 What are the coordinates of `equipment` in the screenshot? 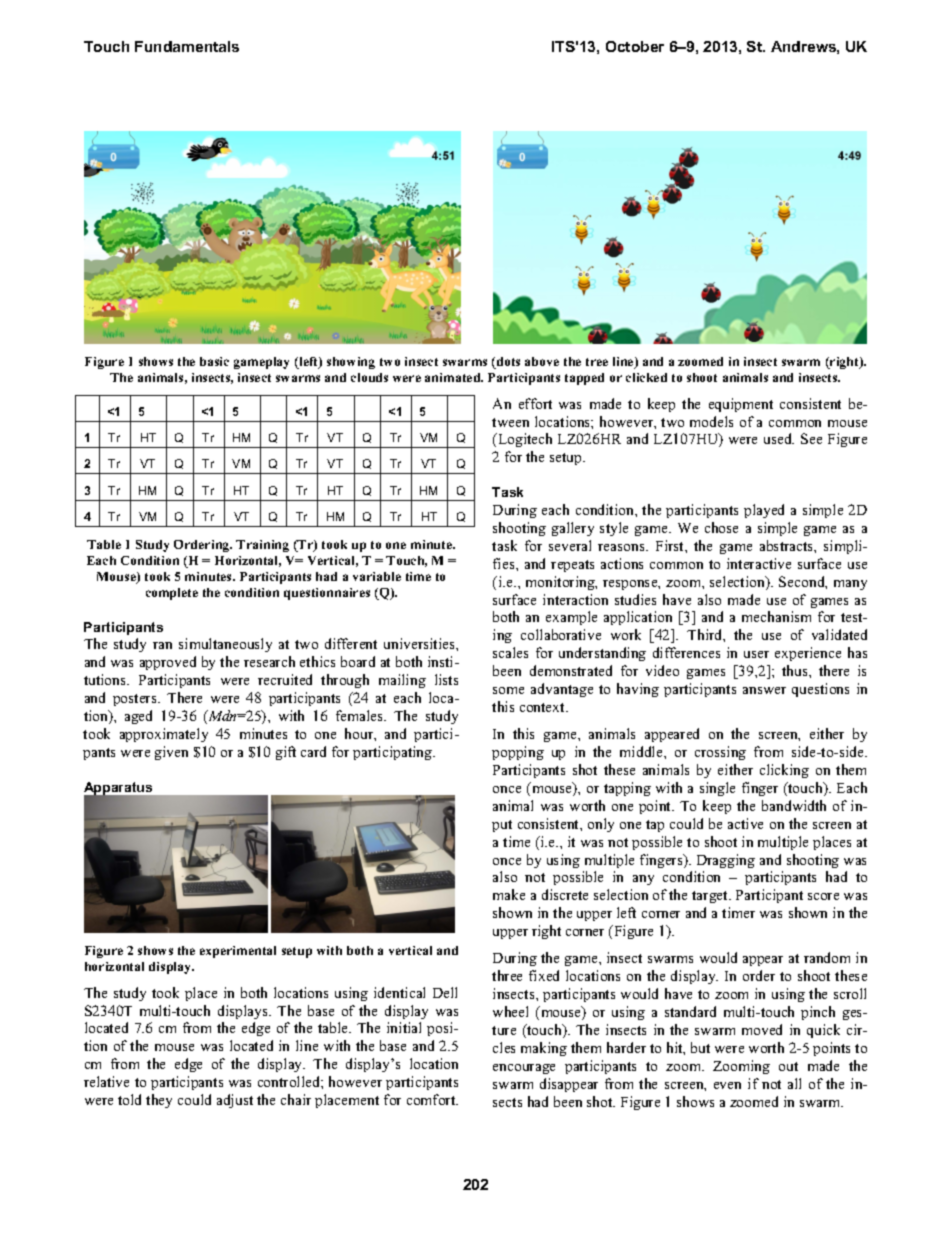 It's located at (741, 405).
